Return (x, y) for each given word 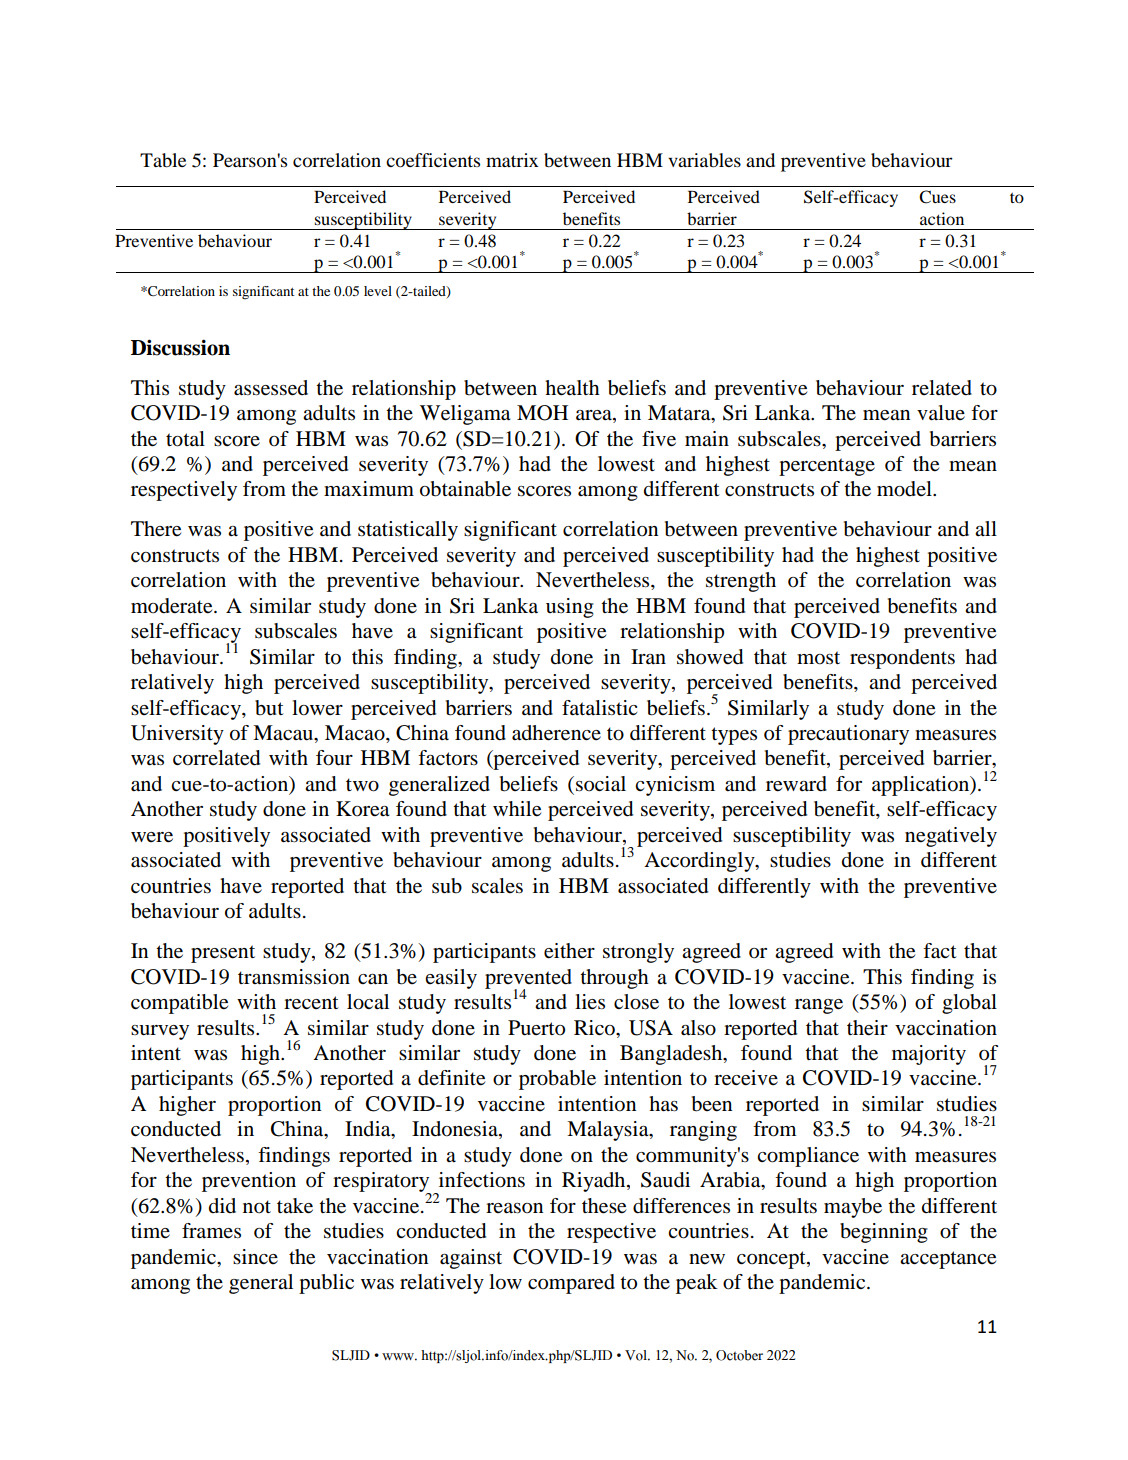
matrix (512, 160)
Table (163, 160)
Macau (284, 734)
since (255, 1256)
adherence (556, 733)
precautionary (848, 735)
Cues (937, 197)
